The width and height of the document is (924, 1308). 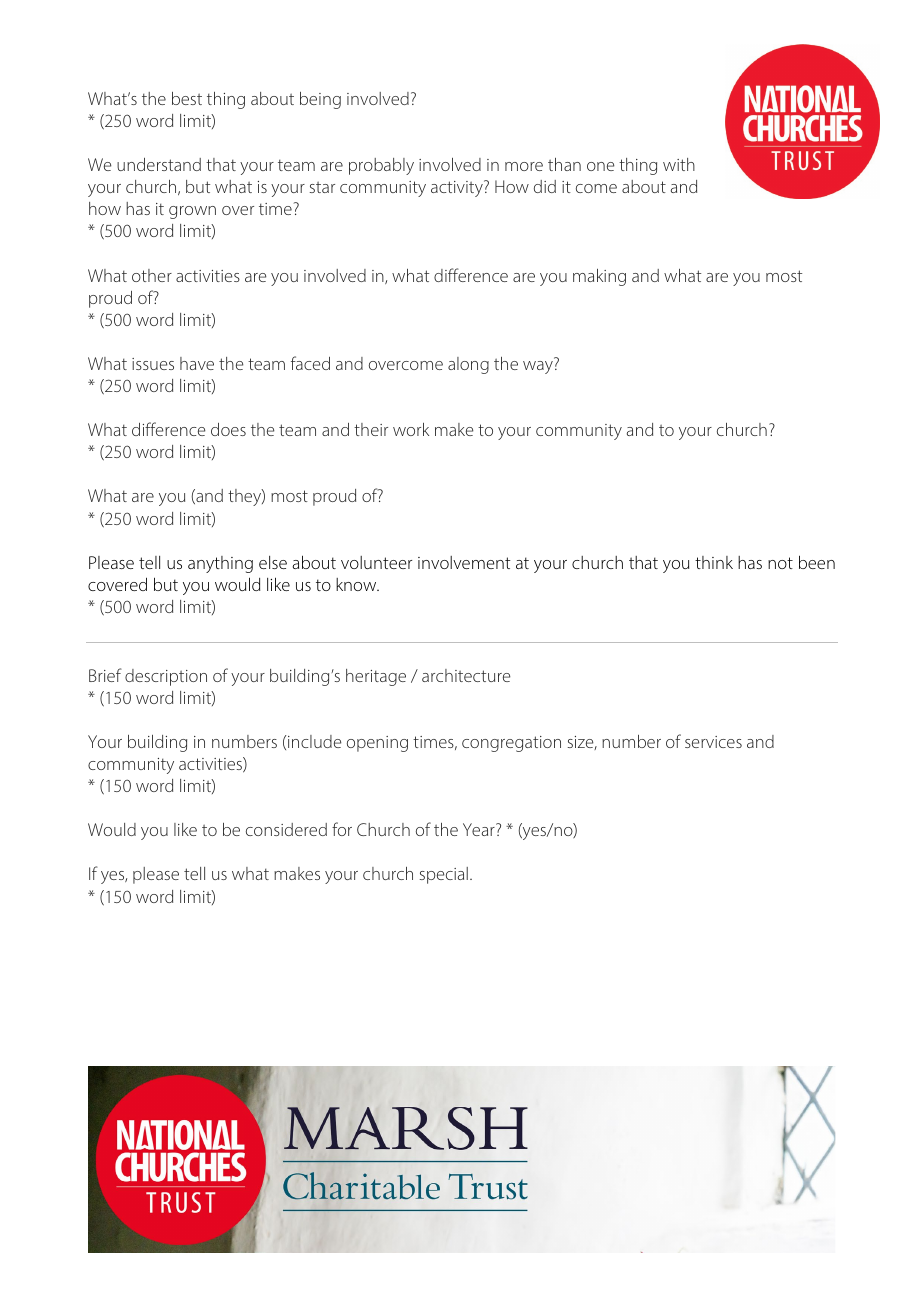 I want to click on with, so click(x=679, y=164).
